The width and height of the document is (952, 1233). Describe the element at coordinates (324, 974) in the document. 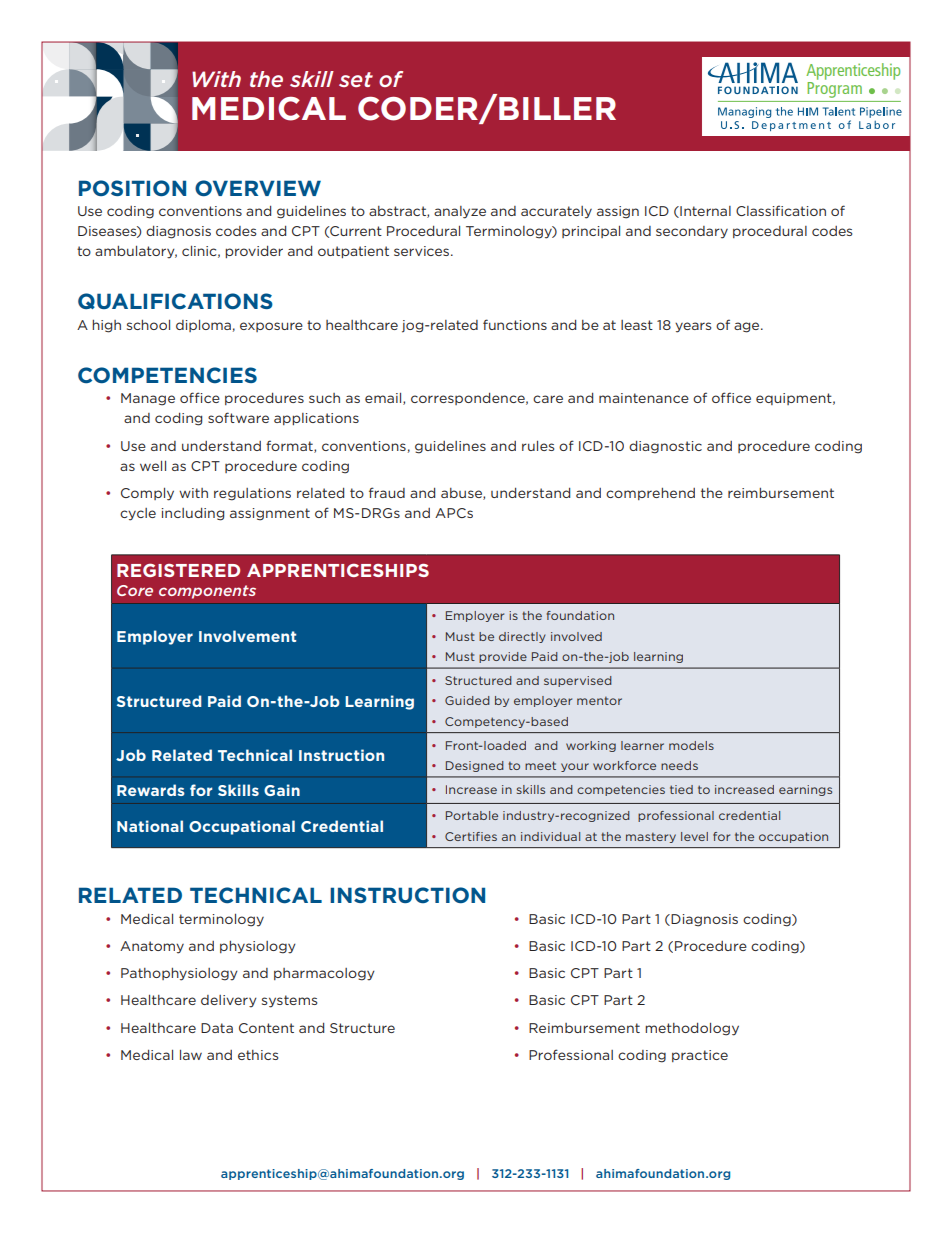

I see `pharmacology` at that location.
